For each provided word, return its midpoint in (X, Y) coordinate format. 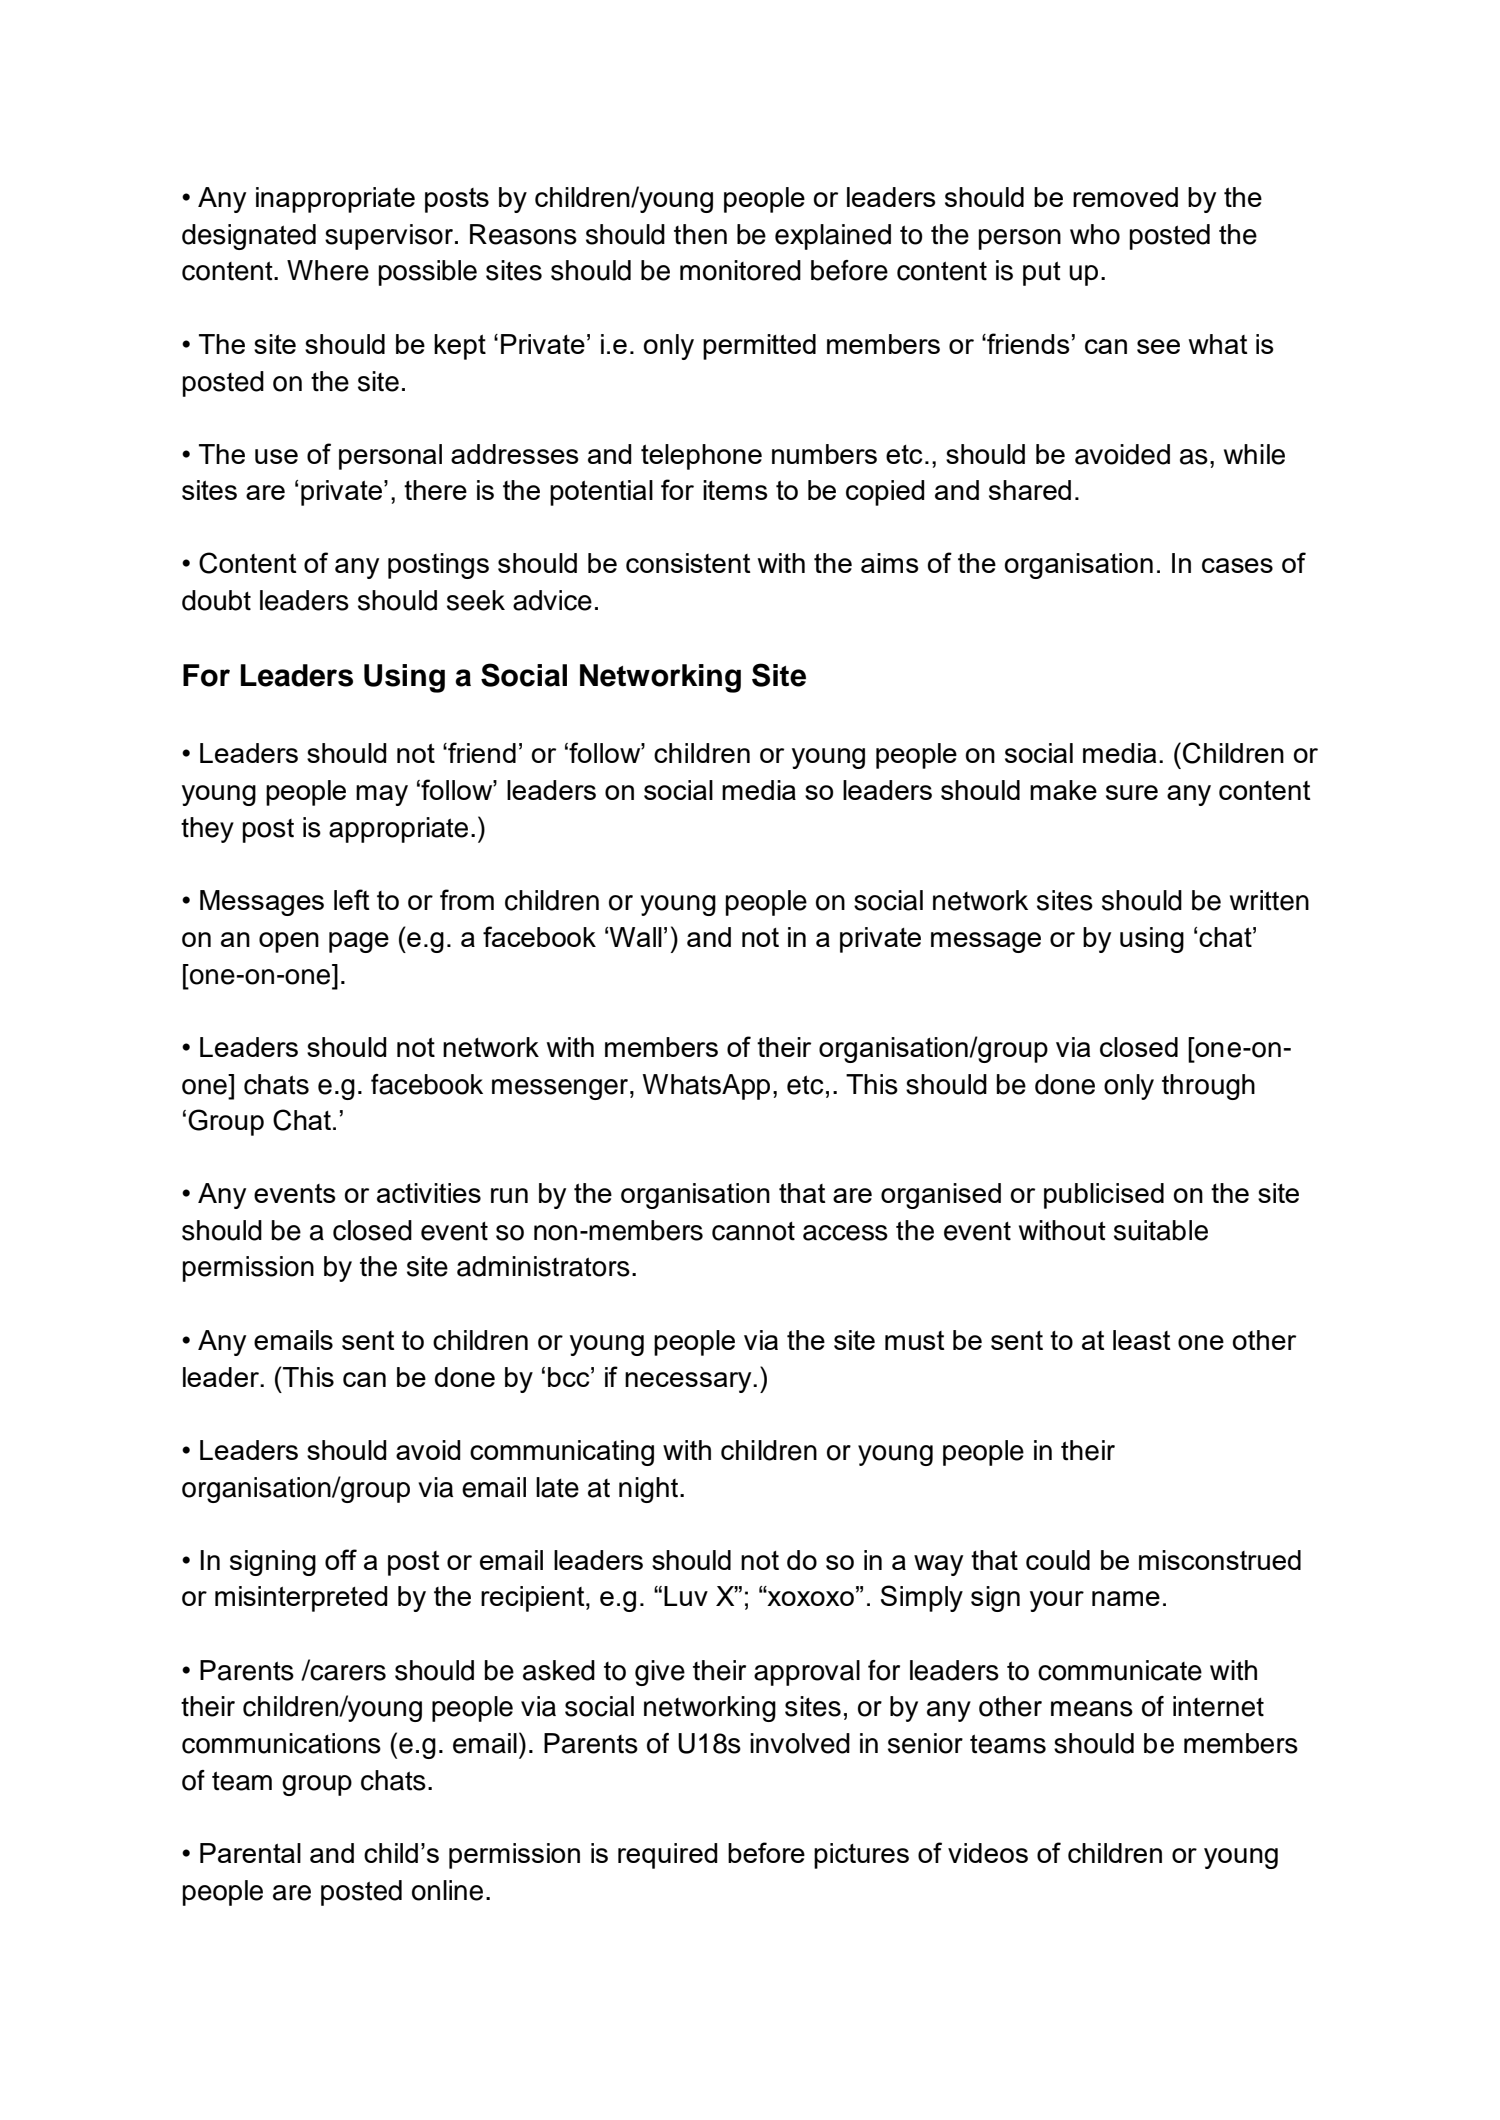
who (1095, 234)
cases (1237, 565)
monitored (740, 270)
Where (328, 270)
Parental (250, 1853)
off (341, 1559)
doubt (216, 600)
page (359, 942)
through (1208, 1087)
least (1142, 1340)
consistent (688, 563)
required (668, 1856)
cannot (753, 1231)
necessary (689, 1382)
